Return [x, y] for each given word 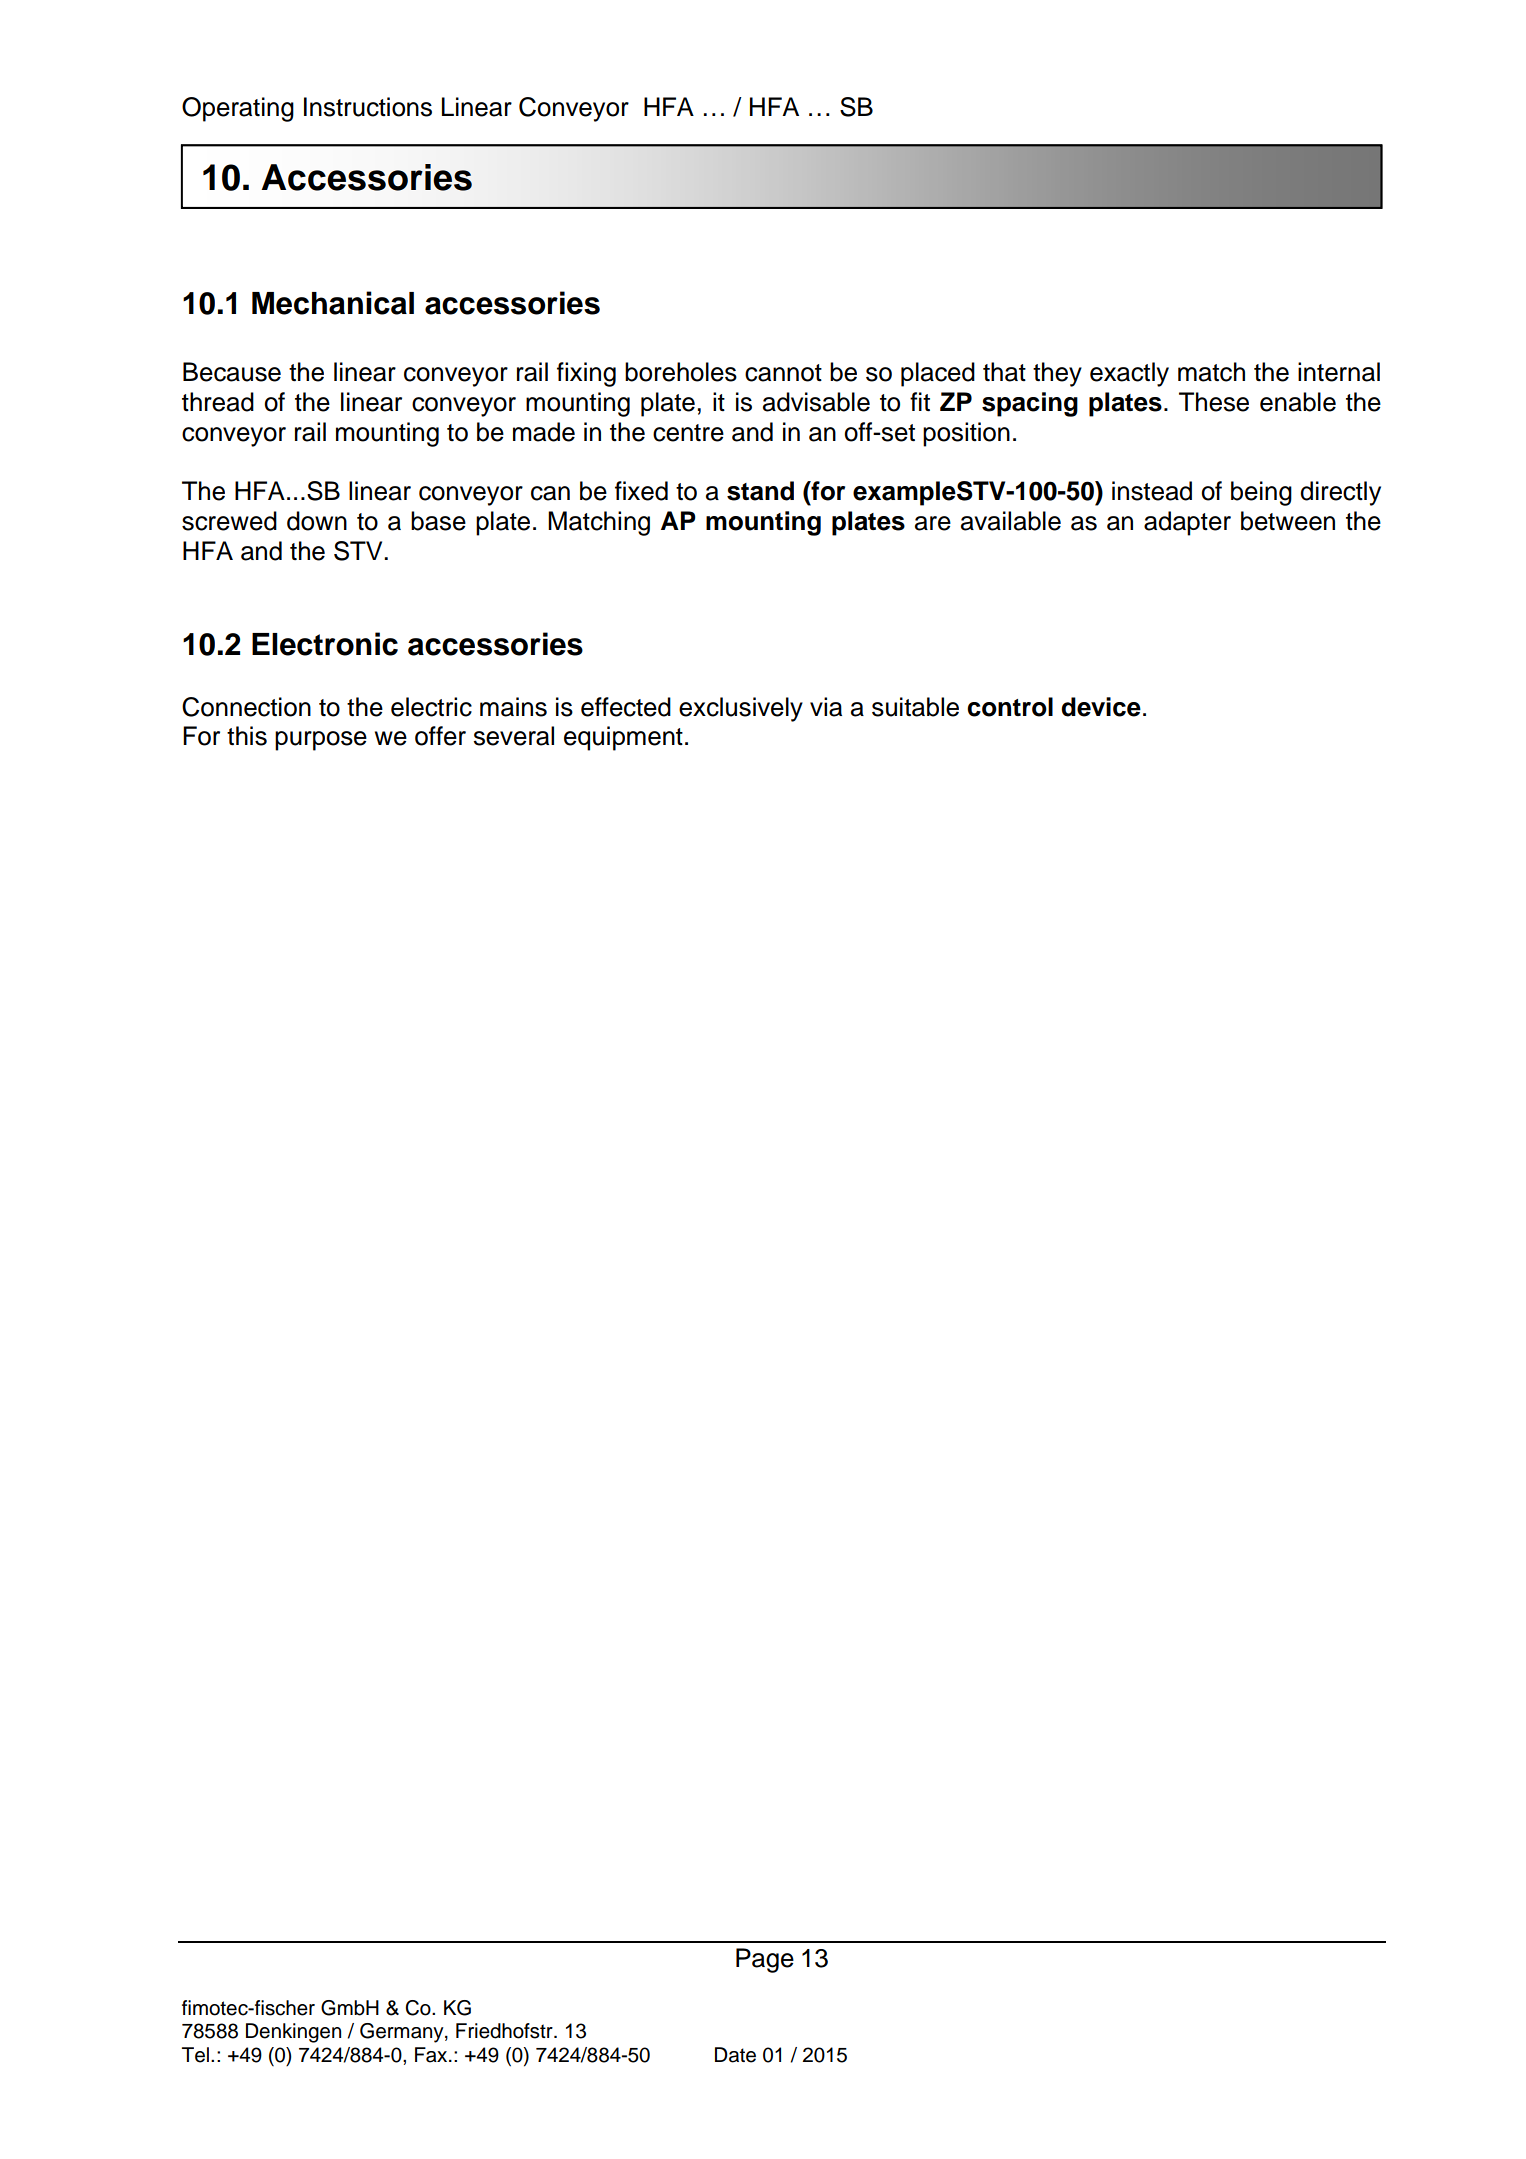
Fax [432, 2055]
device [1101, 707]
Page [765, 1960]
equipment [623, 738]
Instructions [368, 107]
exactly [1129, 374]
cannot [783, 373]
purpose [321, 741]
